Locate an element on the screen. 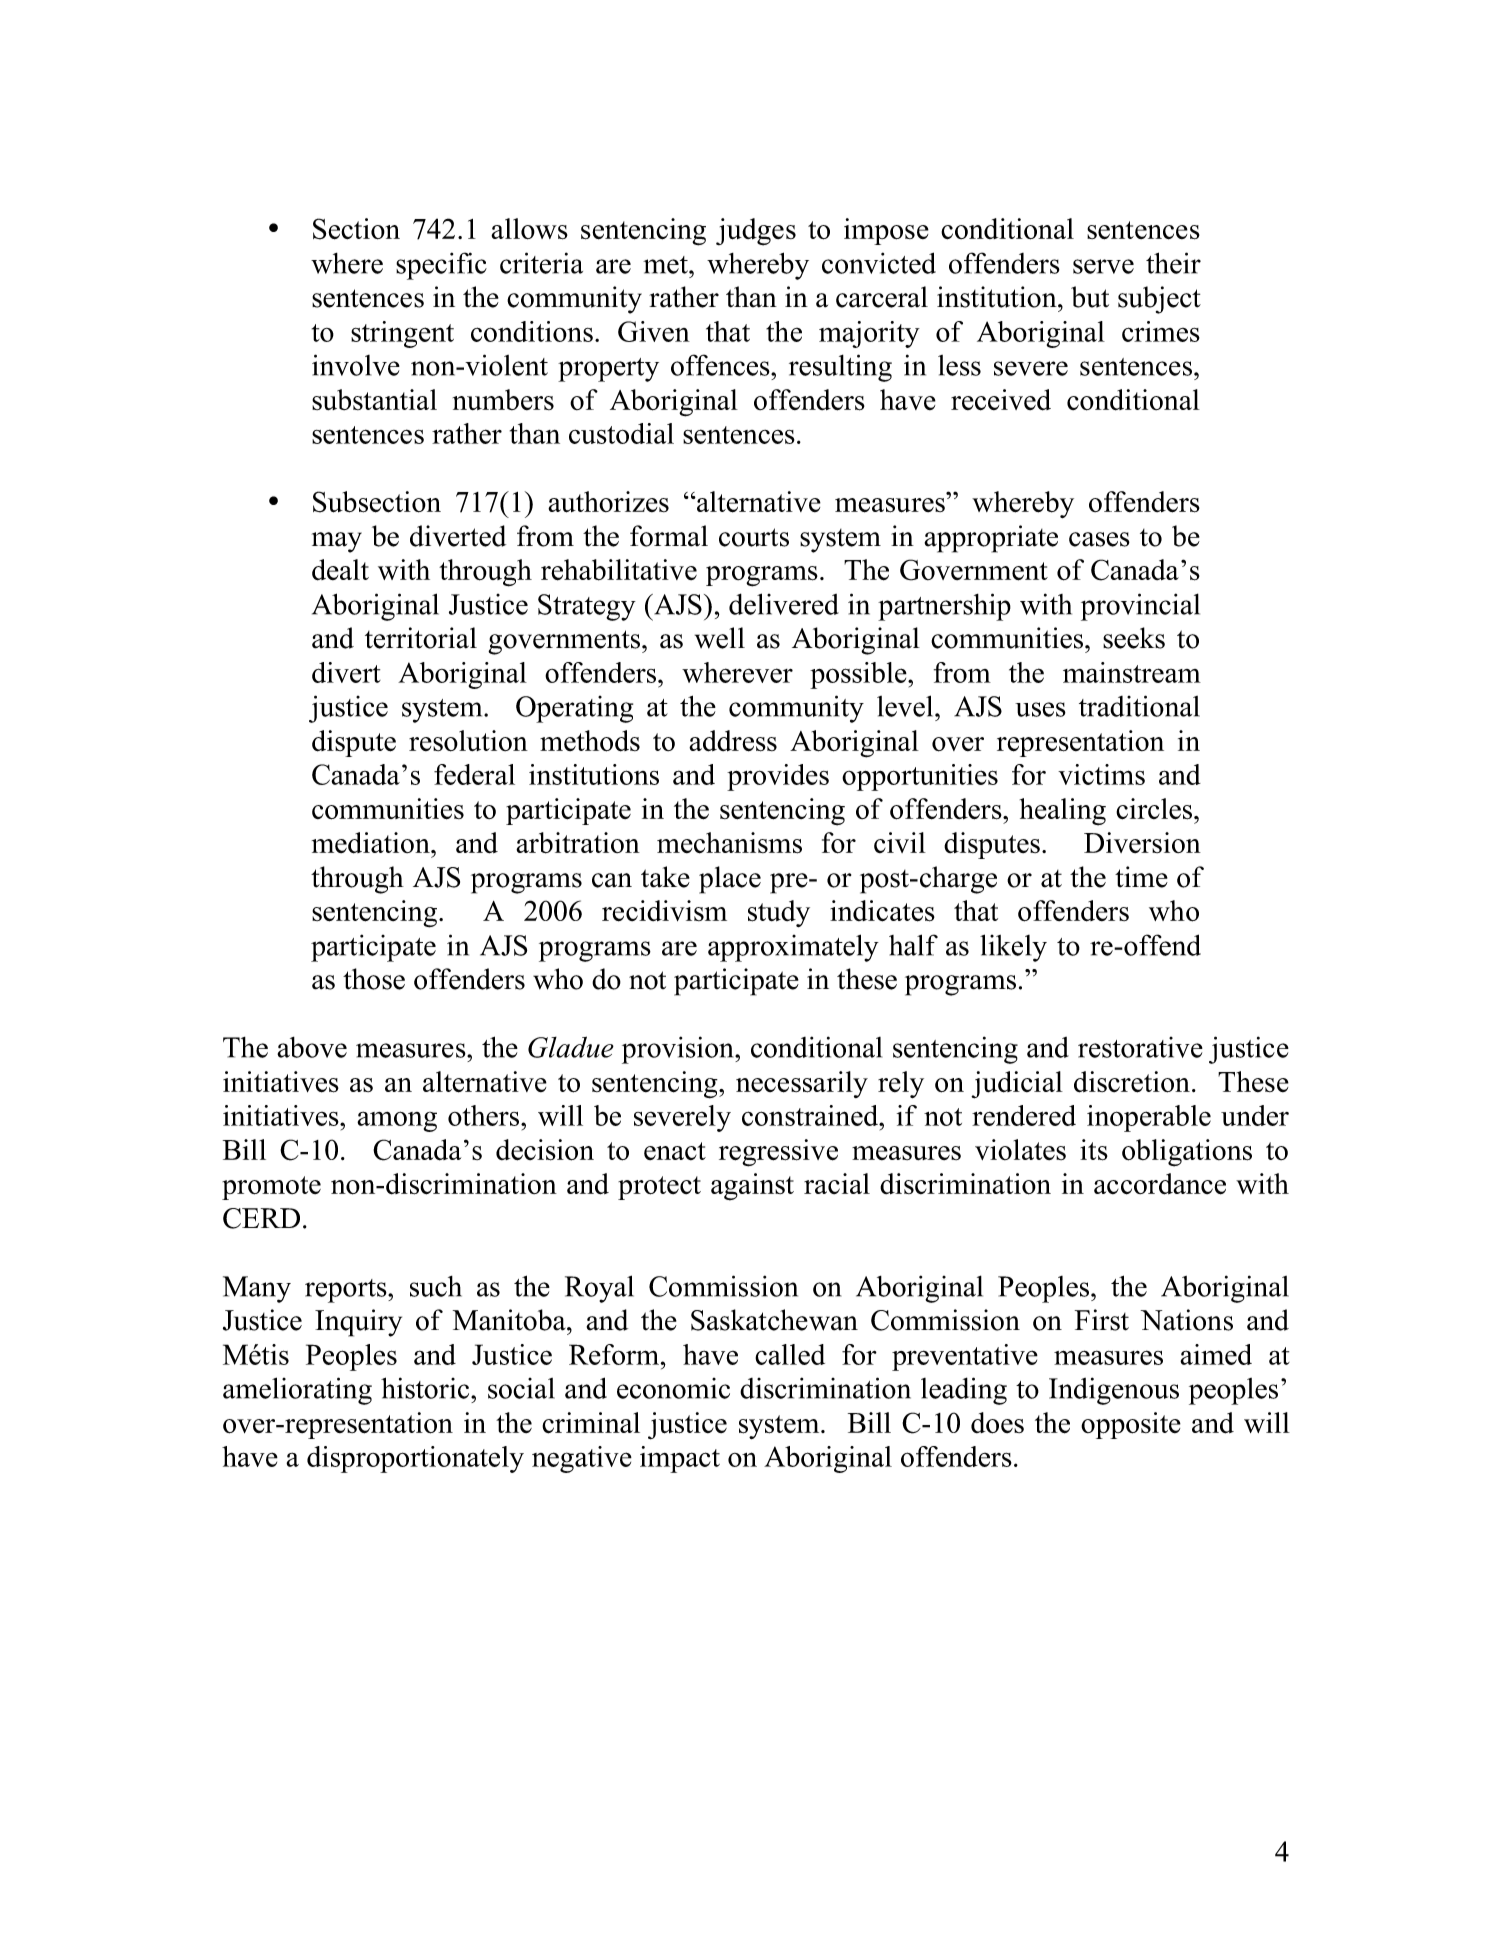 The height and width of the screenshot is (1957, 1512). among is located at coordinates (397, 1121).
